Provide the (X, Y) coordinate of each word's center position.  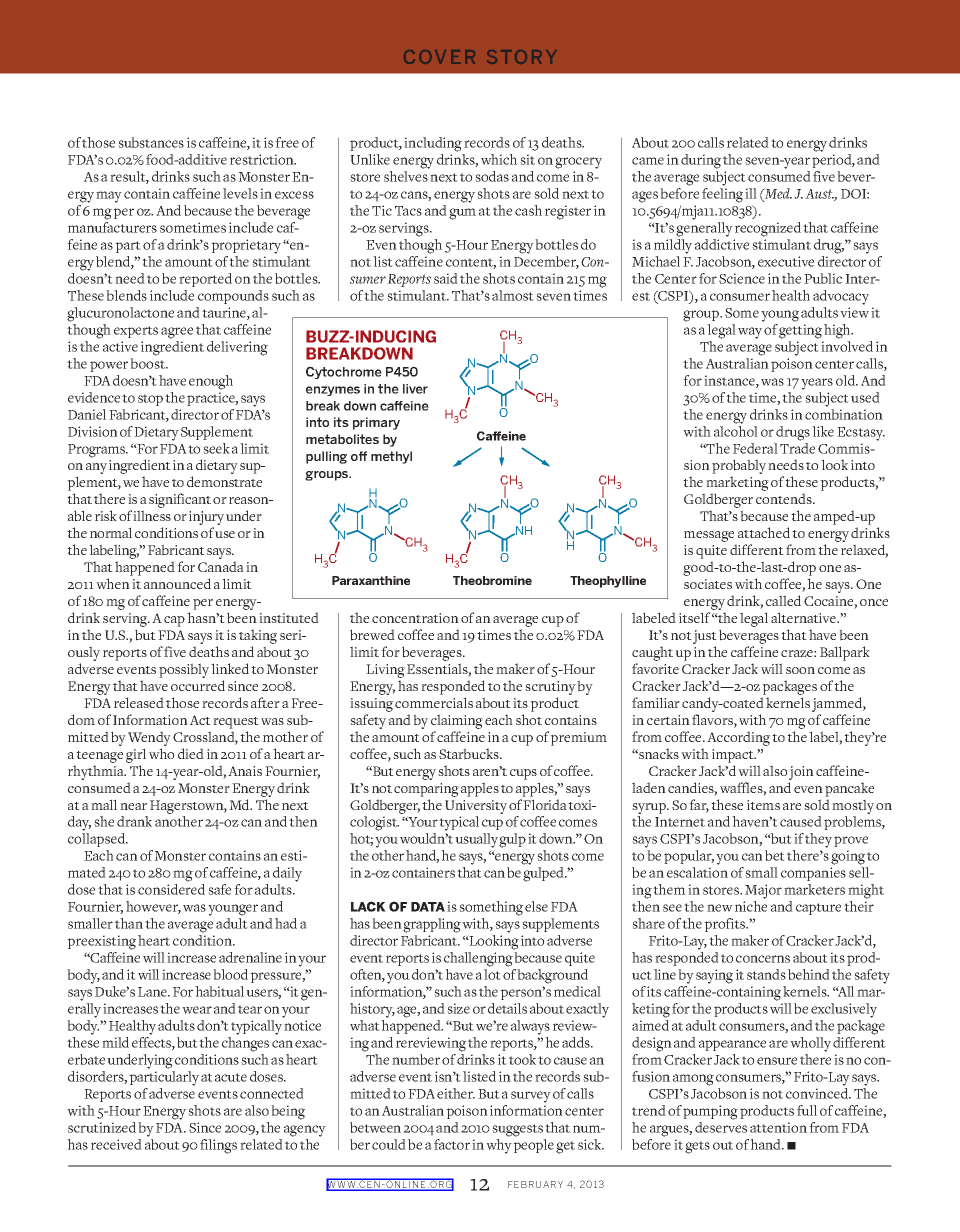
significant (180, 500)
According (738, 738)
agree (177, 333)
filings (218, 1146)
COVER (439, 57)
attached (764, 532)
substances (151, 142)
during (701, 161)
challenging (478, 959)
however (153, 907)
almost (513, 295)
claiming (457, 721)
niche (751, 906)
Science (742, 278)
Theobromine (492, 580)
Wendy (149, 738)
